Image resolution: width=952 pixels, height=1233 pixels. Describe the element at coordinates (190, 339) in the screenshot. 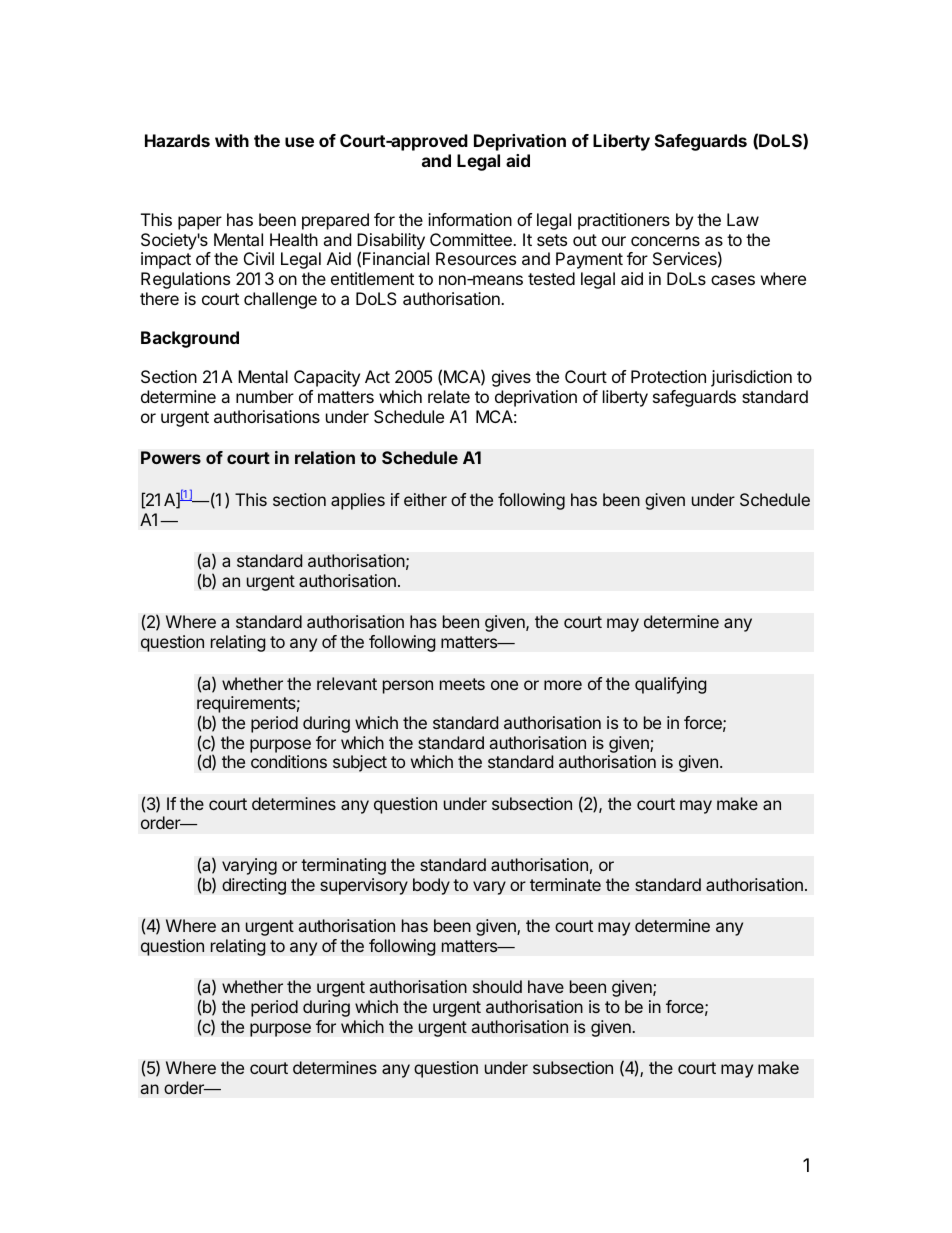

I see `Background` at that location.
